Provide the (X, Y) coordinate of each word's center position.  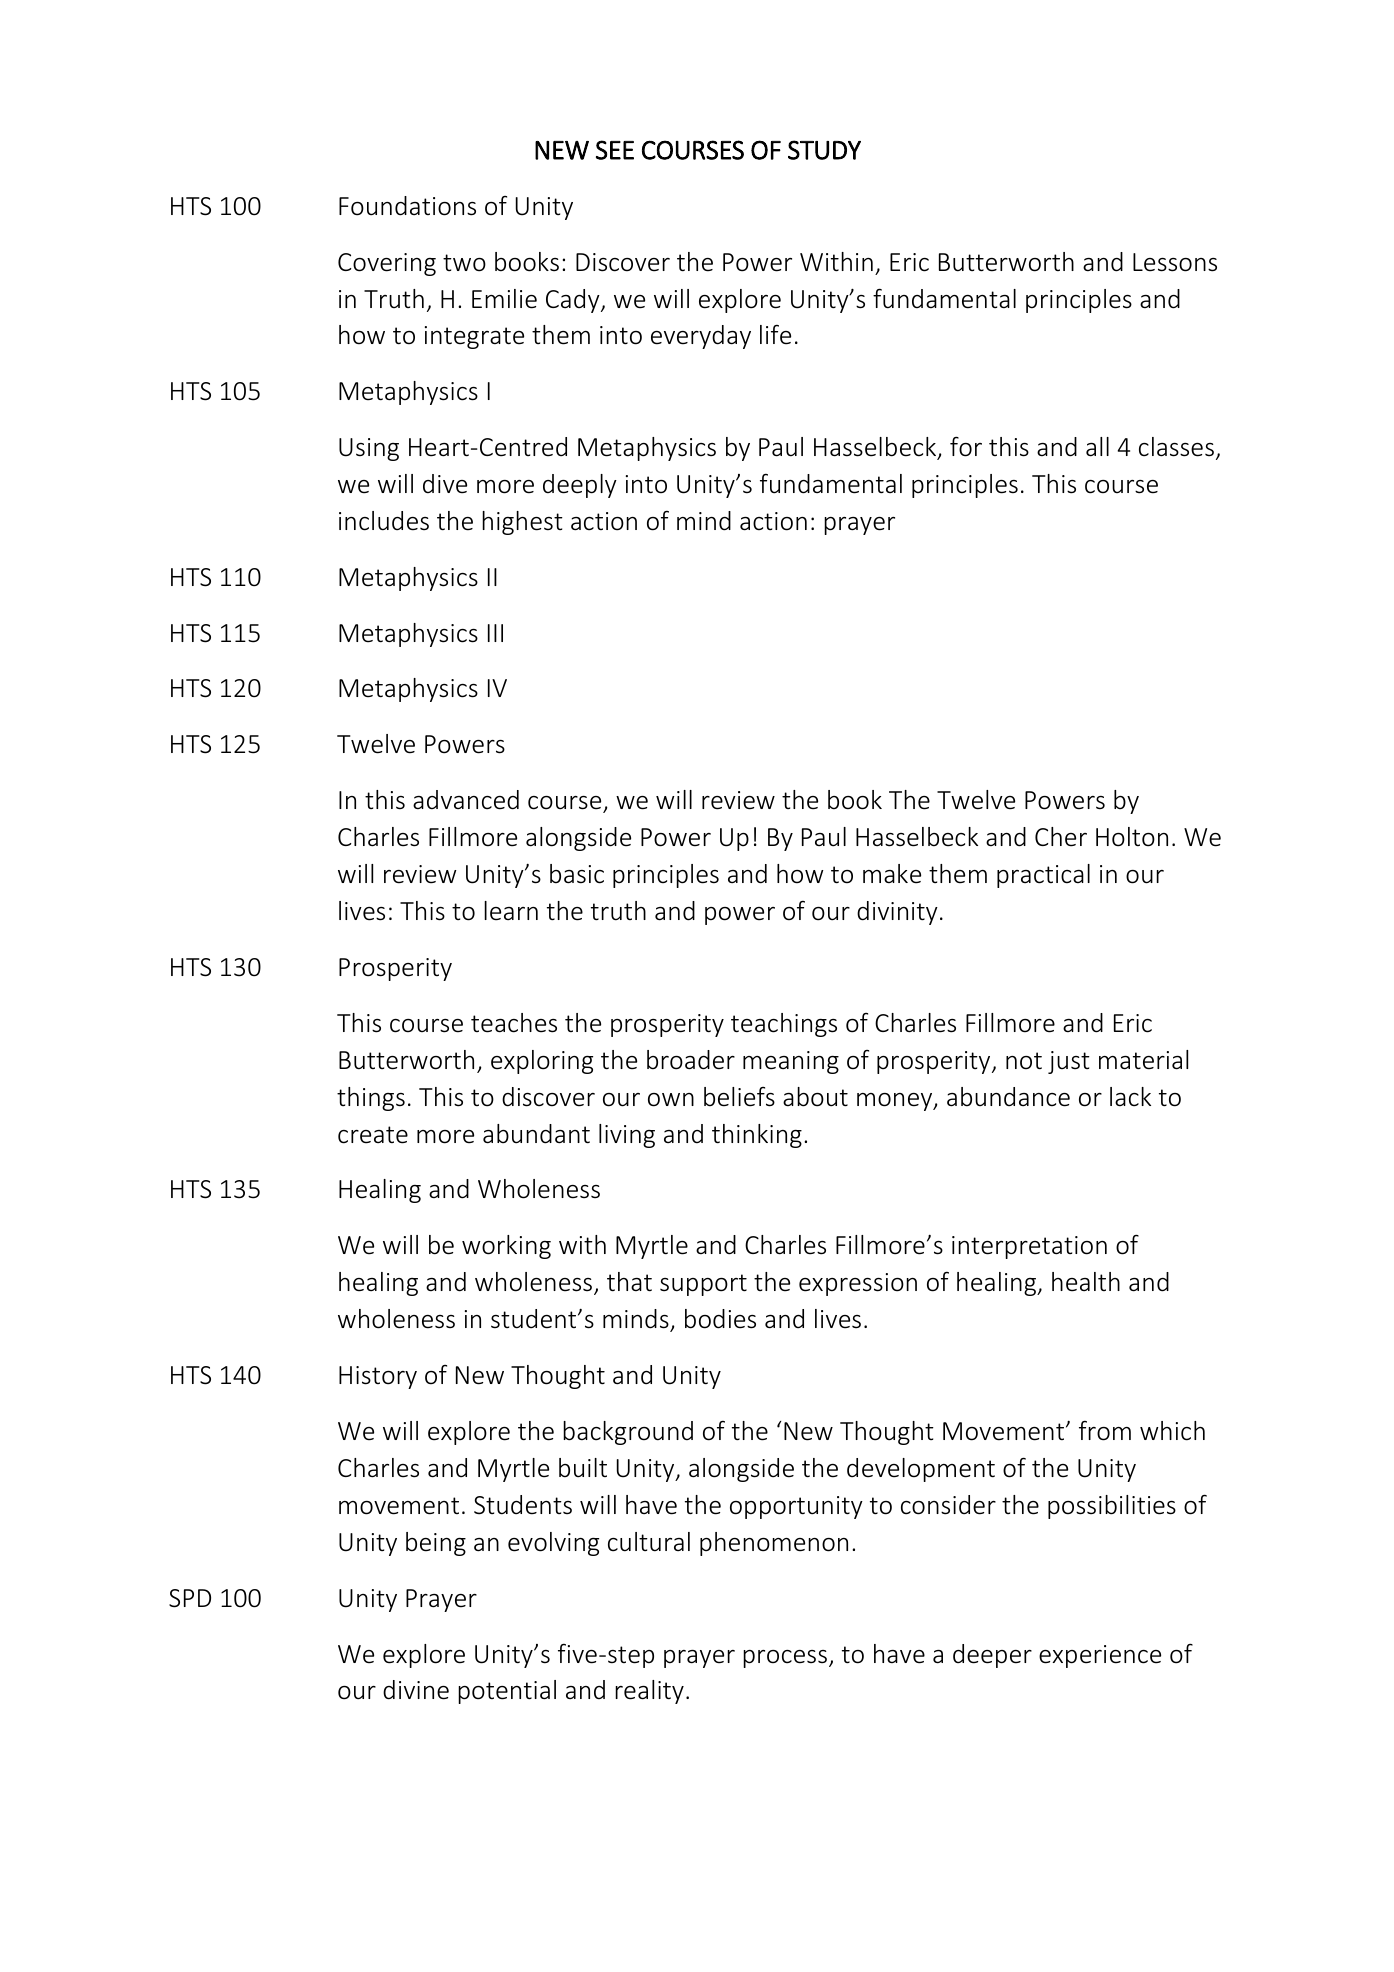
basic (577, 874)
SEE (615, 150)
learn (511, 911)
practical (1043, 876)
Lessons (1175, 262)
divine (416, 1690)
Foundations (407, 206)
